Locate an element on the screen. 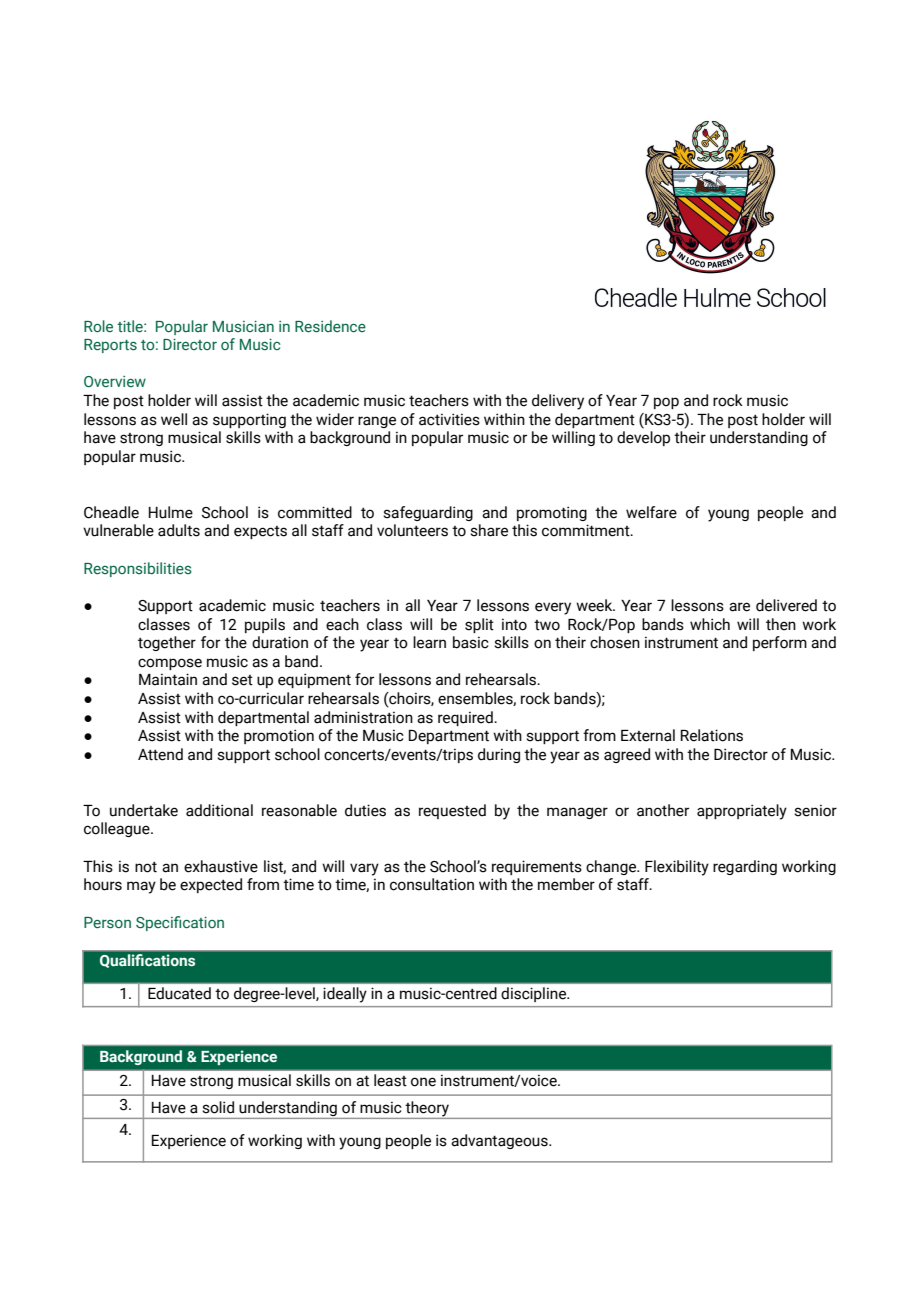 The width and height of the screenshot is (924, 1307). develop is located at coordinates (643, 438).
